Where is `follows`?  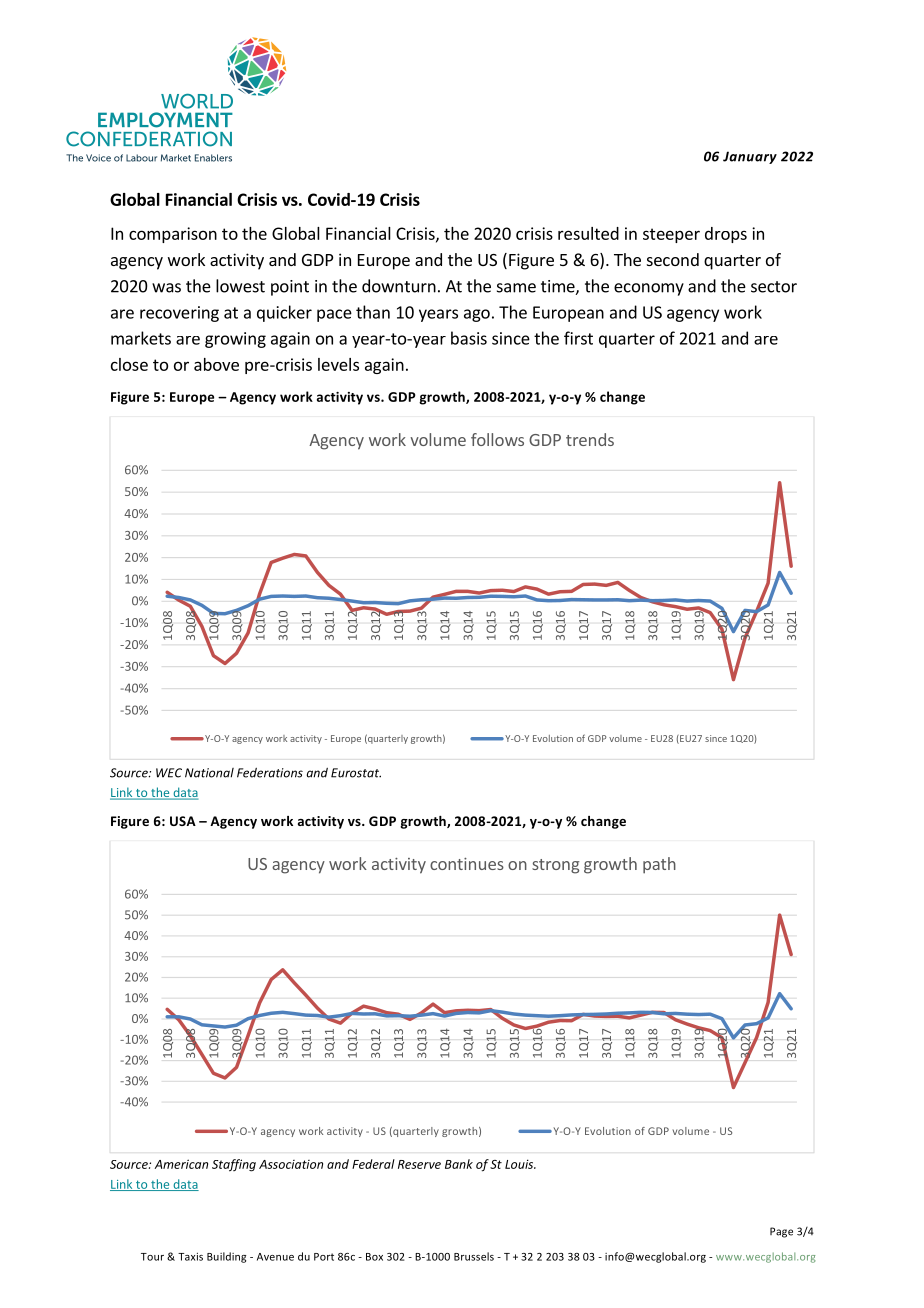 follows is located at coordinates (497, 439).
